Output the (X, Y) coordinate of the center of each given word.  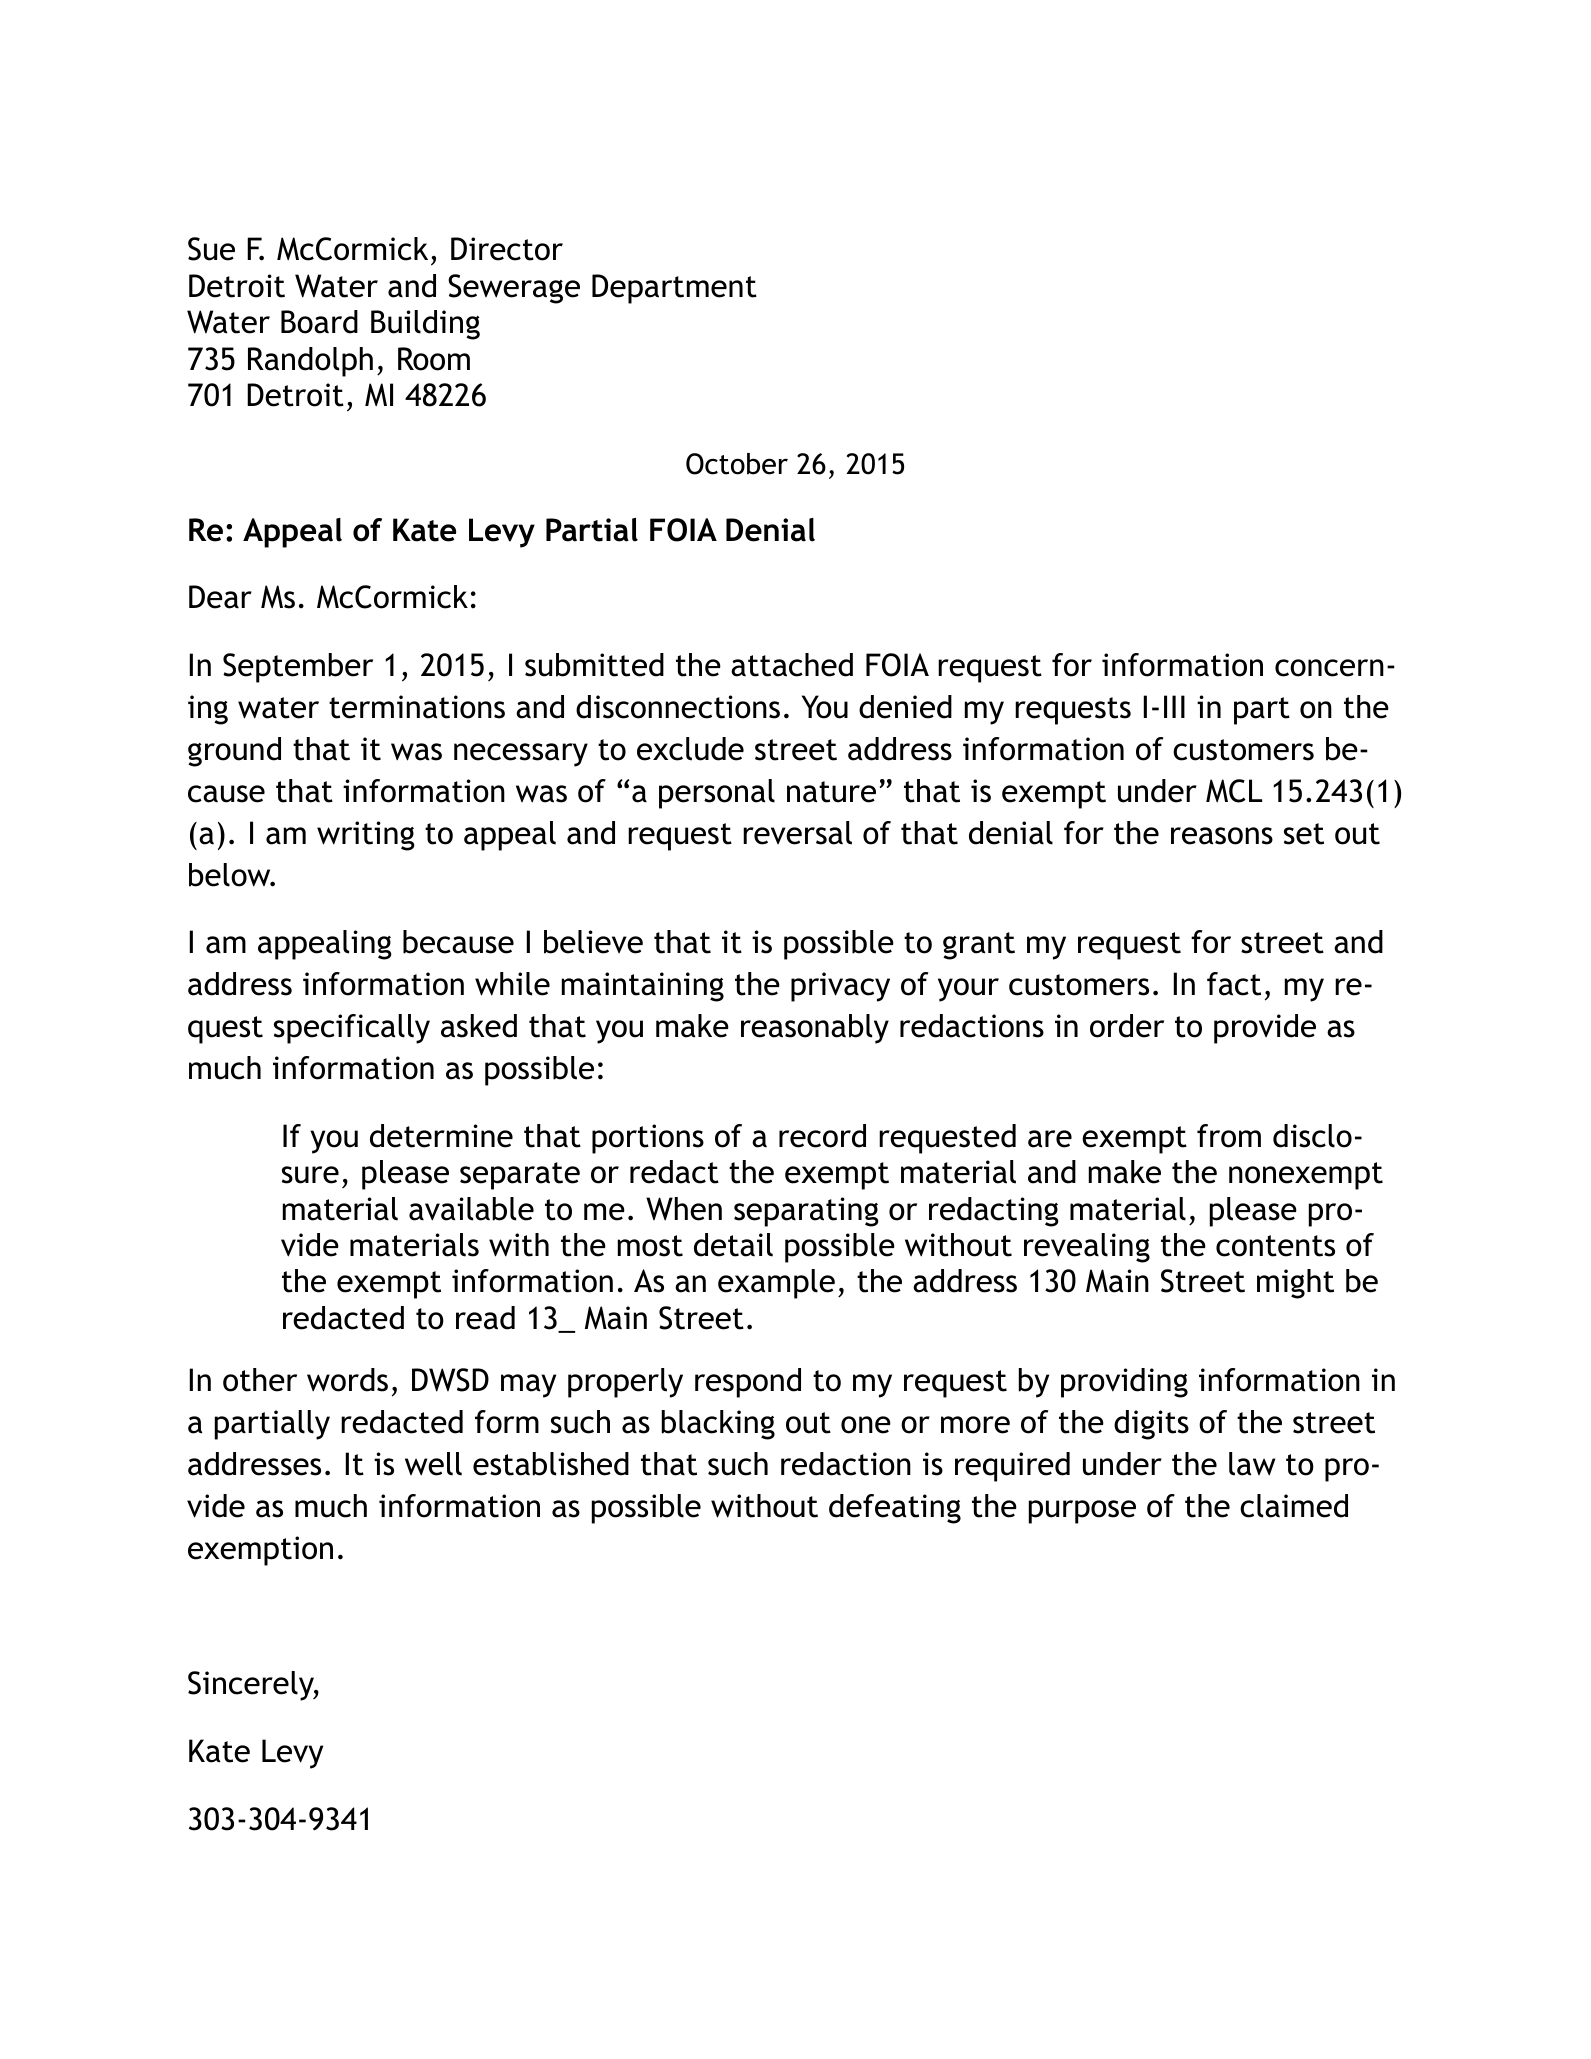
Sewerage (514, 289)
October (737, 464)
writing (366, 836)
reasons (1222, 836)
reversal (797, 833)
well (433, 1464)
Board (319, 322)
